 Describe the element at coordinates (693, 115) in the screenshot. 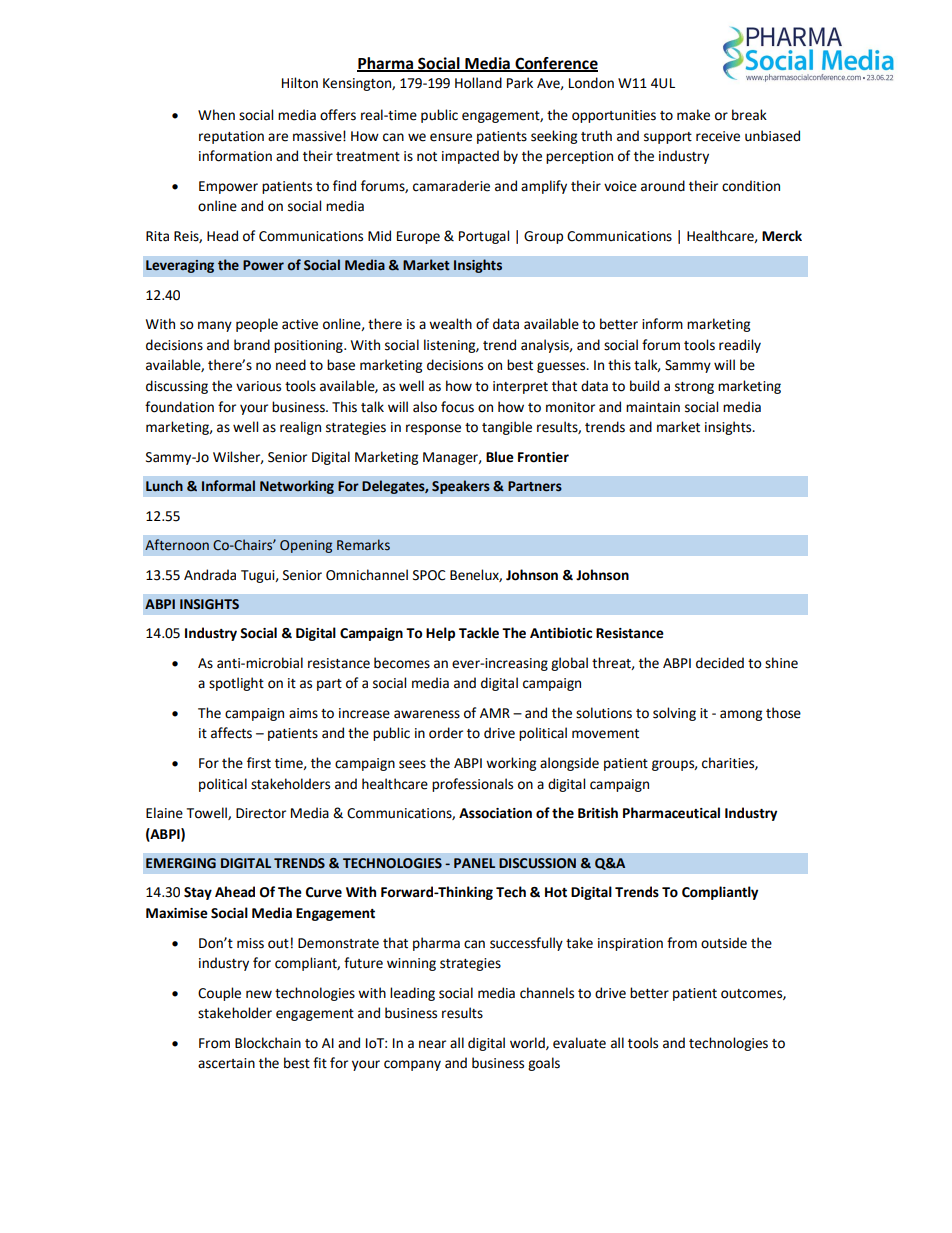

I see `make` at that location.
